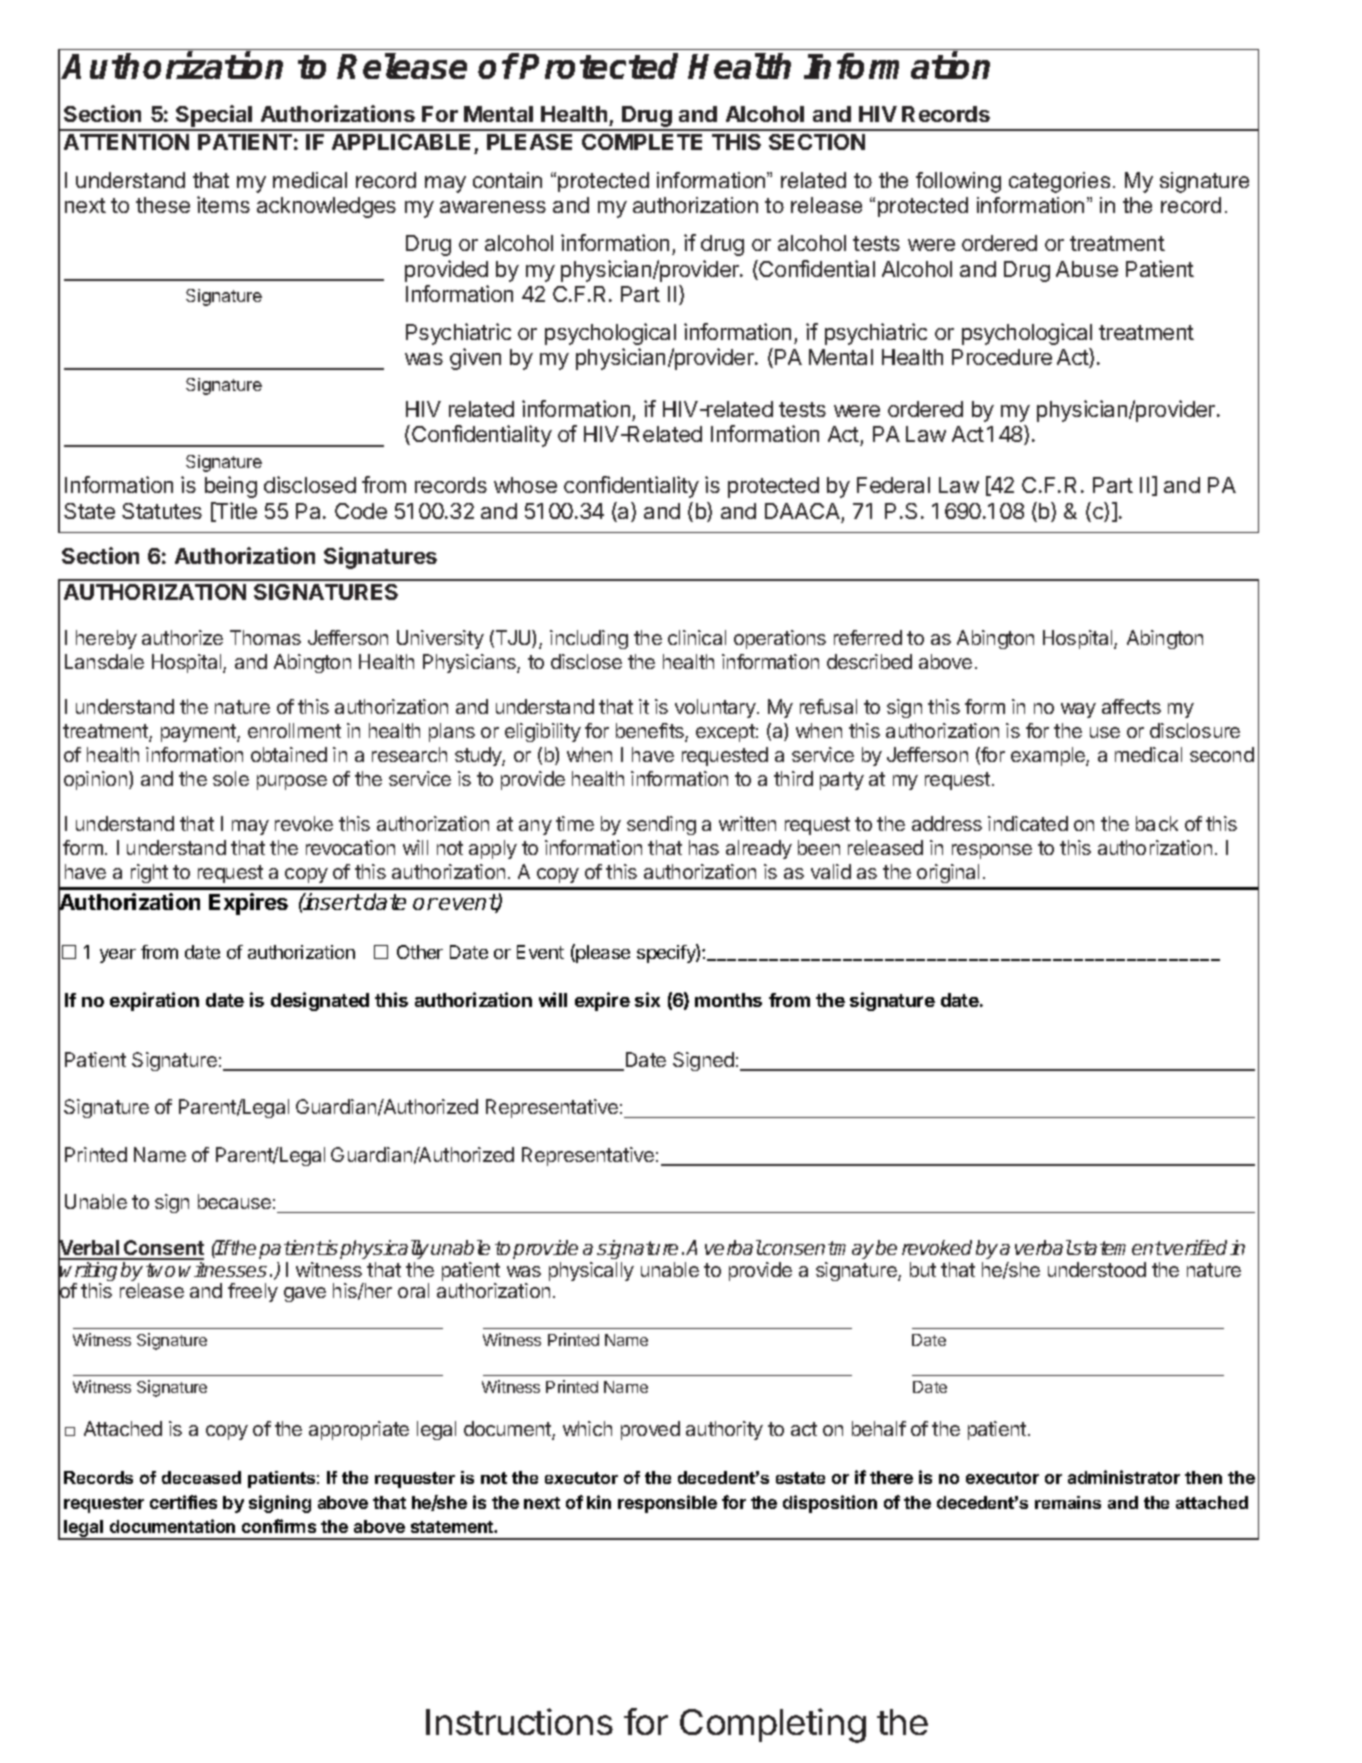 The height and width of the screenshot is (1763, 1362). What do you see at coordinates (223, 204) in the screenshot?
I see `items` at bounding box center [223, 204].
